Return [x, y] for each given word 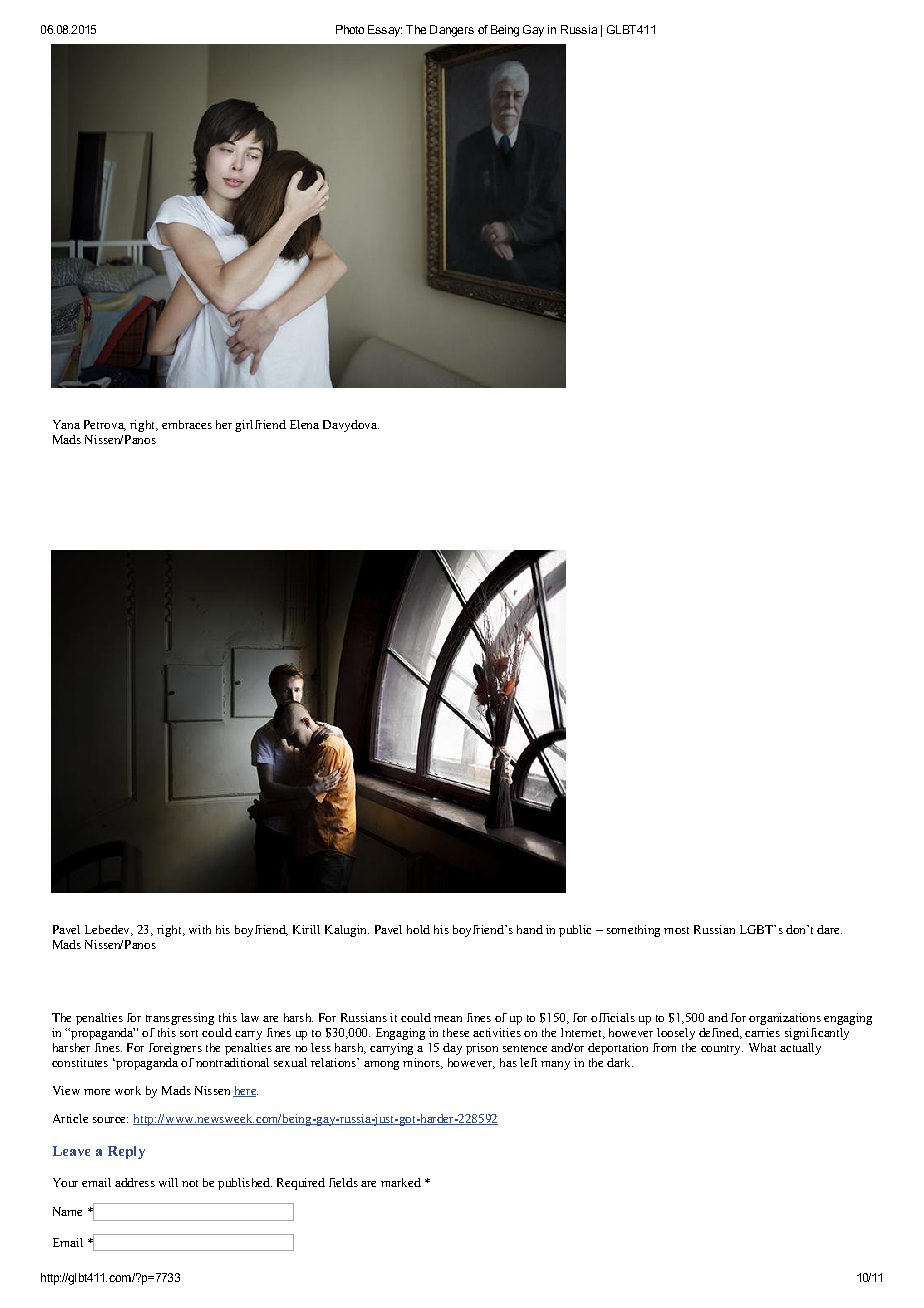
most [676, 930]
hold [418, 929]
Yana [66, 424]
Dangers [452, 31]
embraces [187, 424]
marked [401, 1182]
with [200, 929]
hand [530, 929]
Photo [350, 29]
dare [829, 929]
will [168, 1182]
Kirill [306, 929]
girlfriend [260, 426]
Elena [304, 424]
